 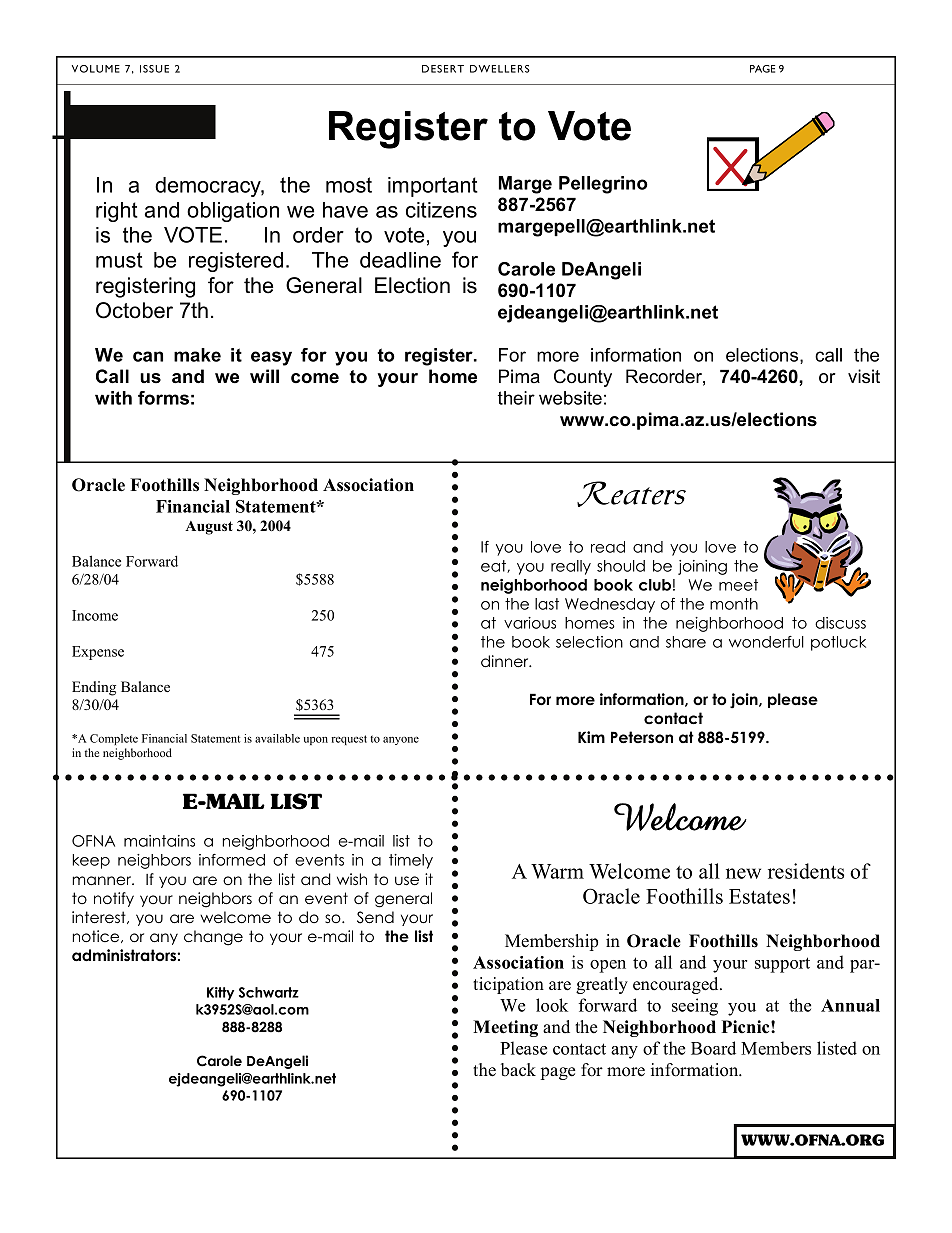 I want to click on ISSUE, so click(x=154, y=69).
